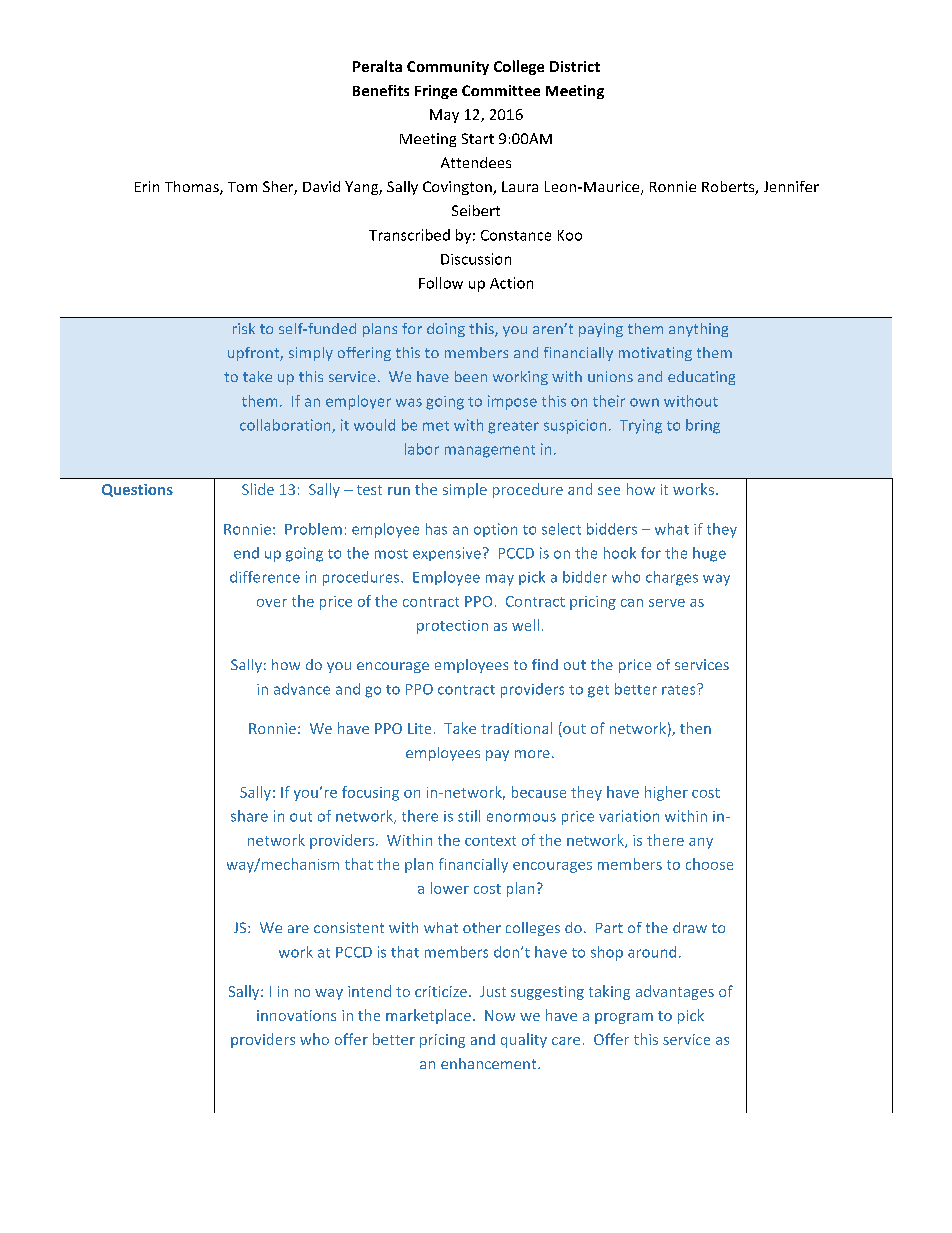 This image has height=1233, width=952. What do you see at coordinates (419, 728) in the image?
I see `Lite` at bounding box center [419, 728].
